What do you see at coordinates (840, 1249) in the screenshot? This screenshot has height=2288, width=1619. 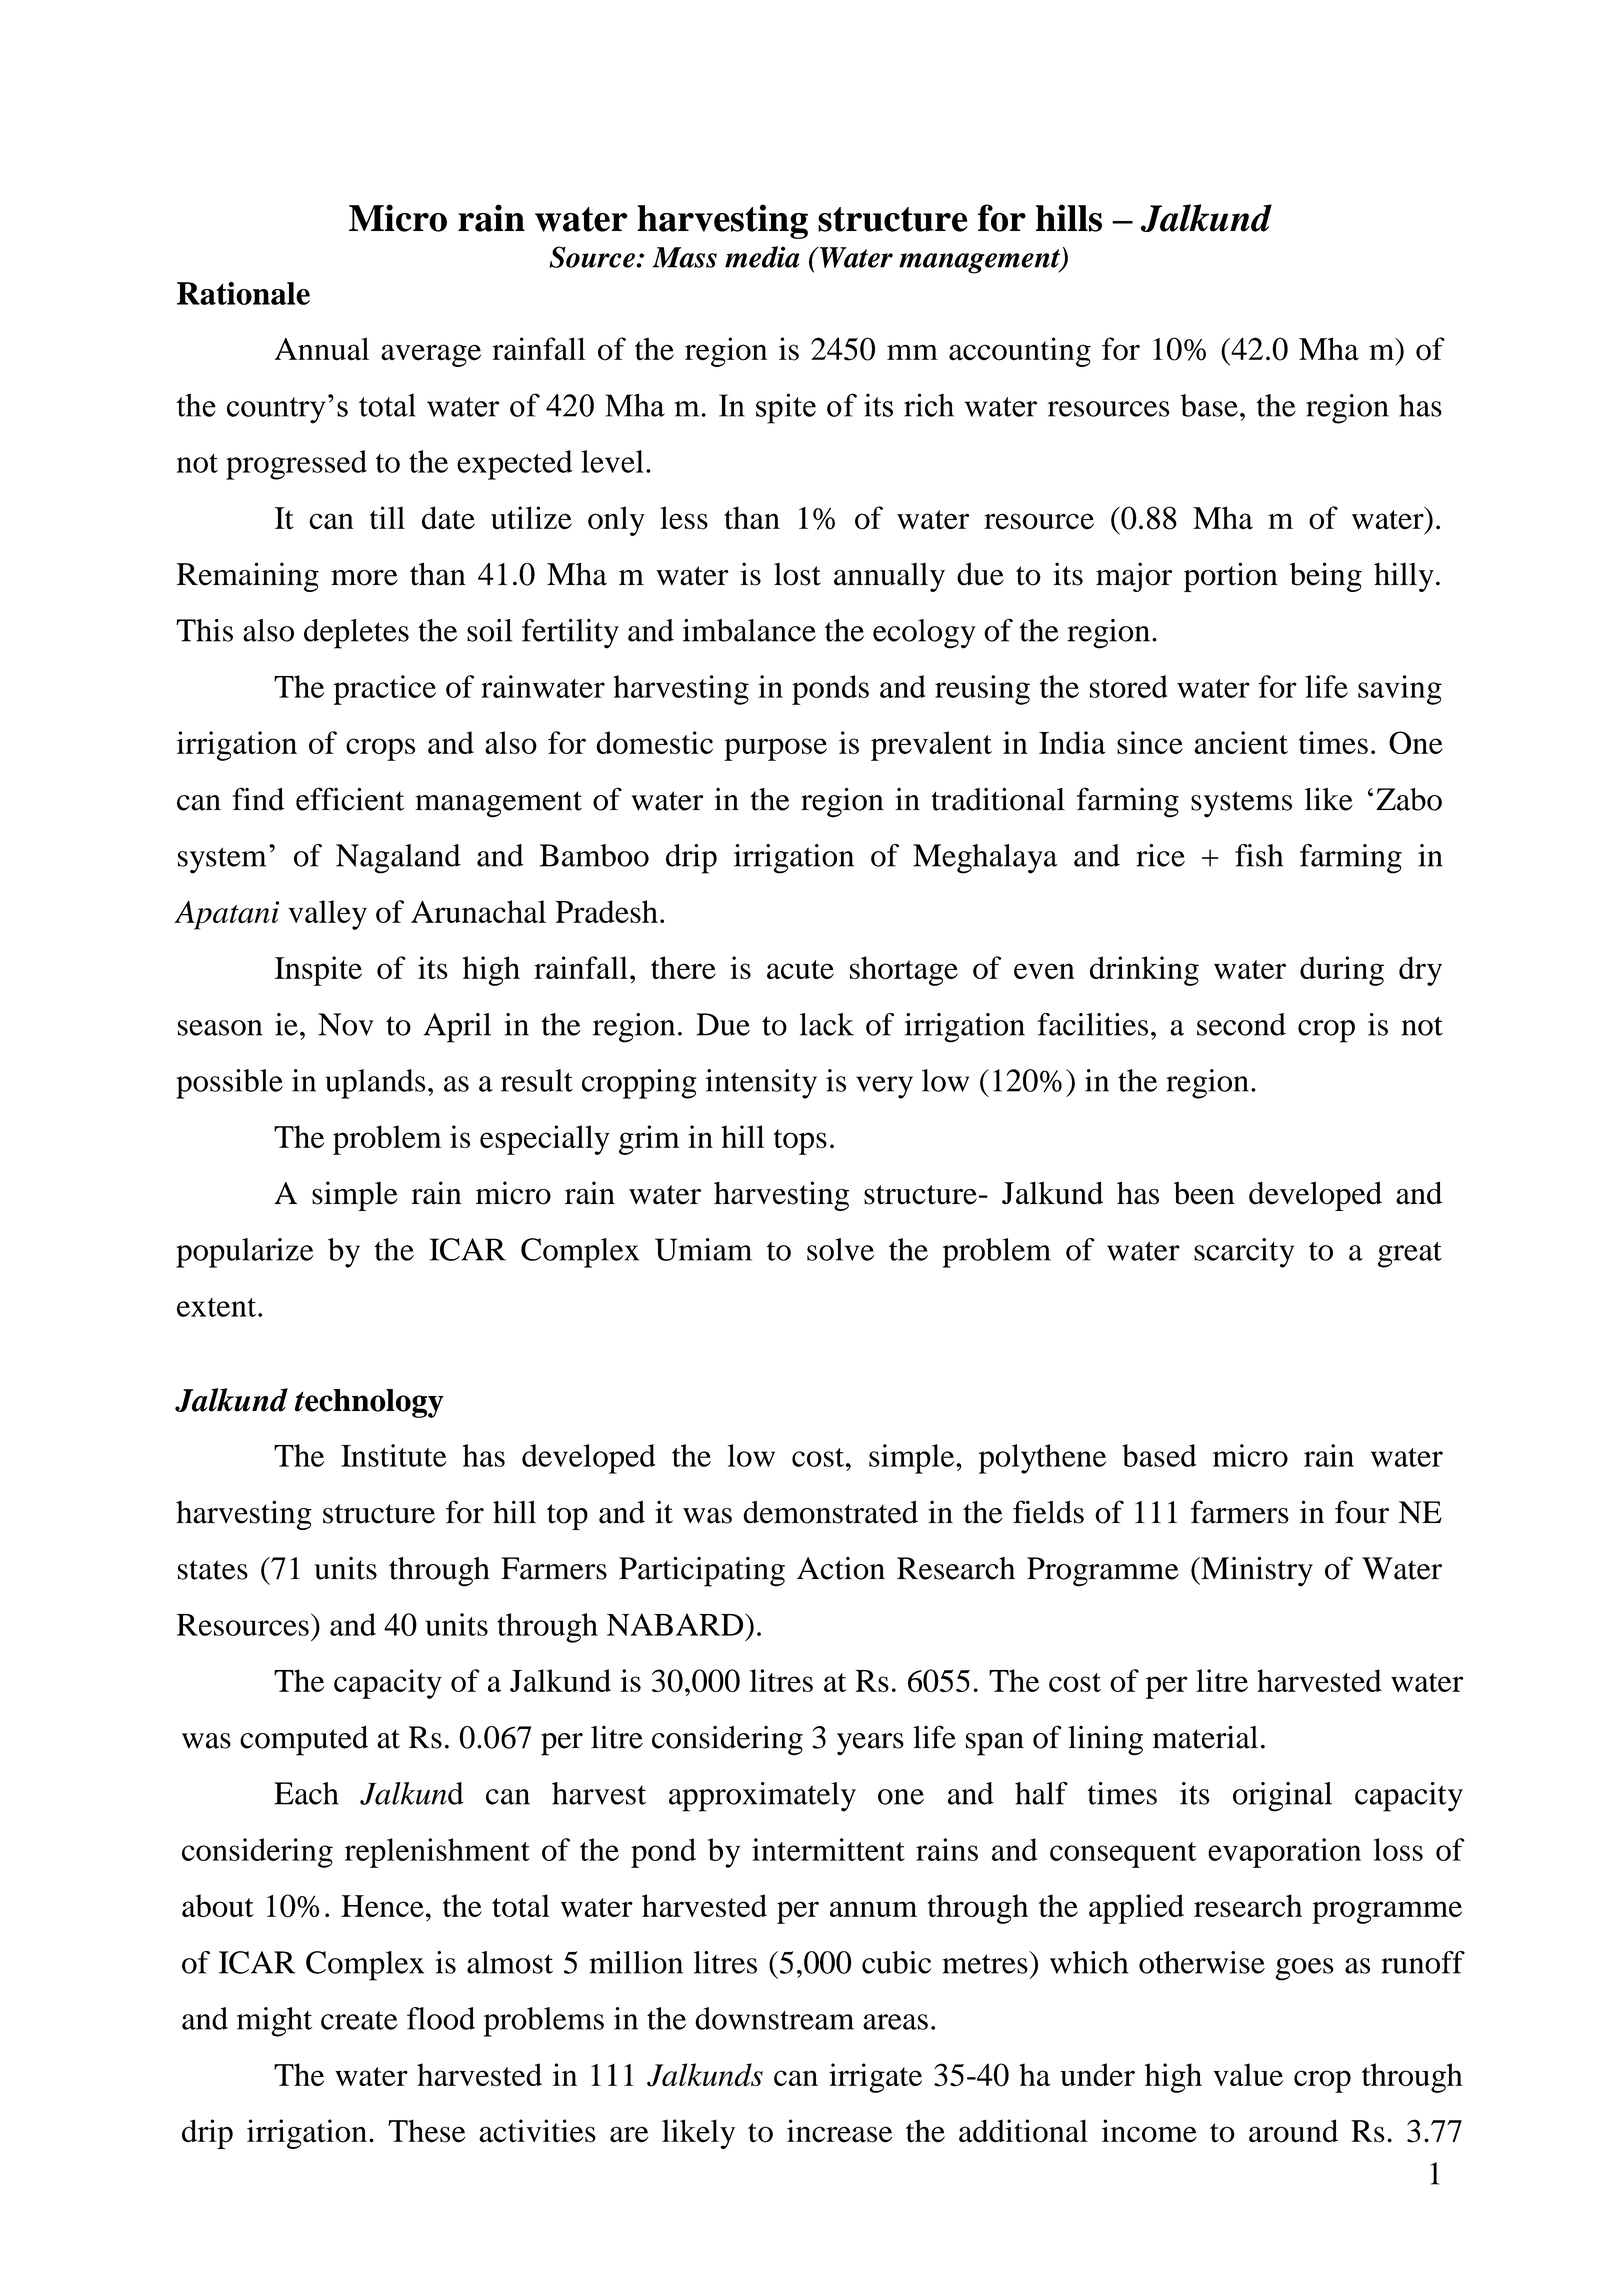 I see `solve` at bounding box center [840, 1249].
